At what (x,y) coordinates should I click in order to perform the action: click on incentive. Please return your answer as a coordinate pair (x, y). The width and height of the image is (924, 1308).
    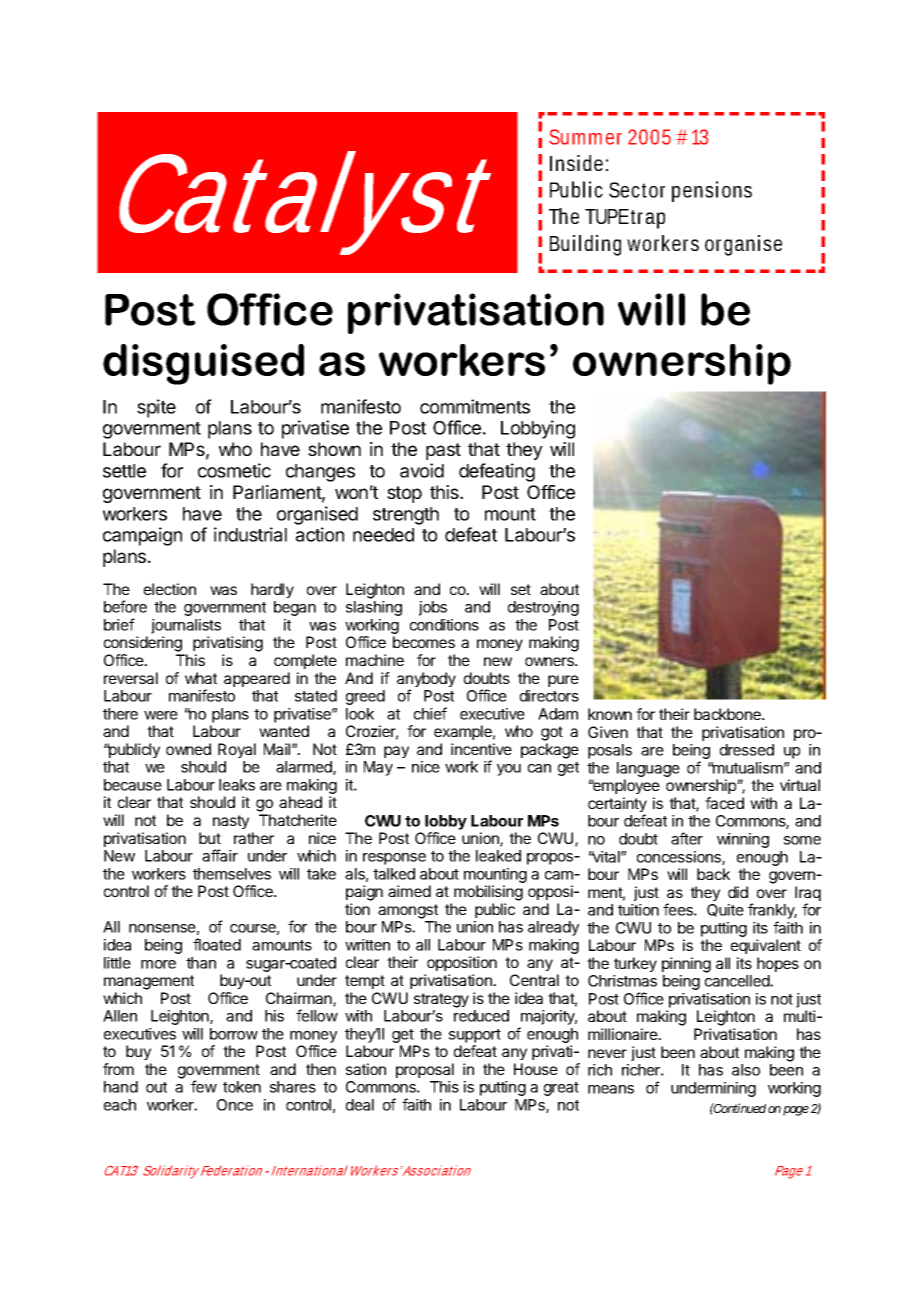
    Looking at the image, I should click on (481, 749).
